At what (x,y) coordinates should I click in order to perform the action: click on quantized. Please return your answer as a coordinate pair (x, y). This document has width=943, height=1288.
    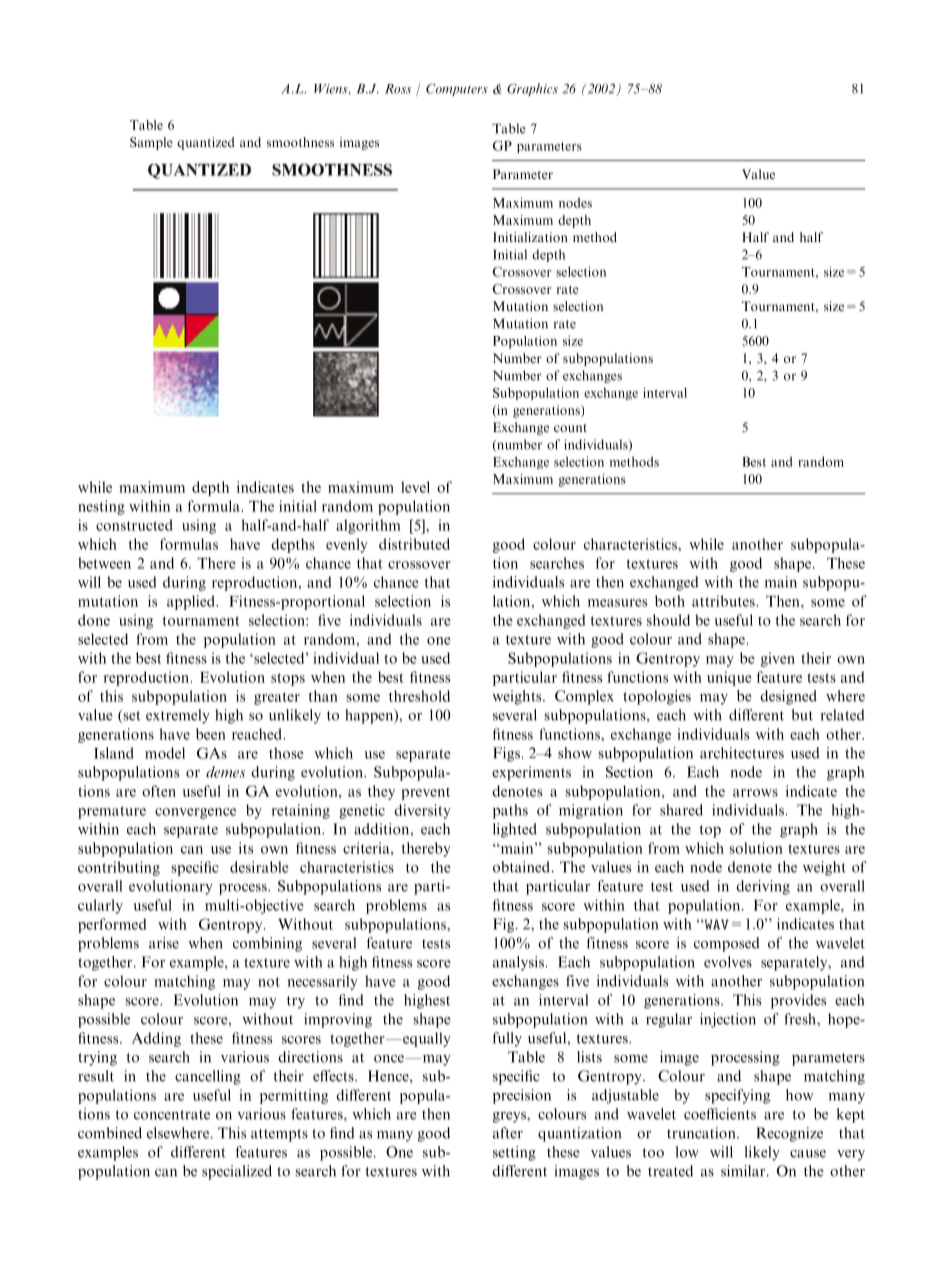
    Looking at the image, I should click on (206, 143).
